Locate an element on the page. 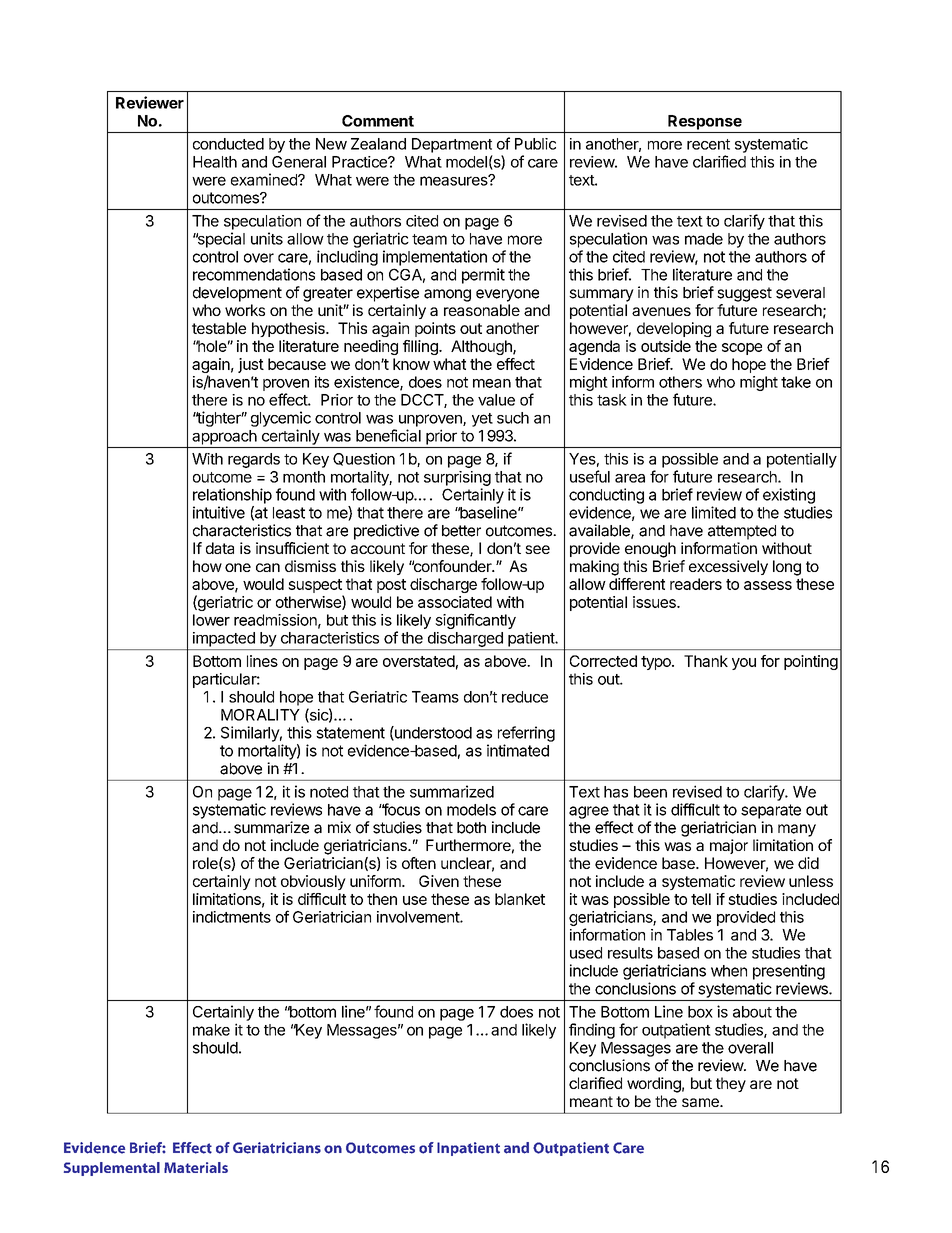 The height and width of the document is (1233, 952). significantly is located at coordinates (475, 621).
